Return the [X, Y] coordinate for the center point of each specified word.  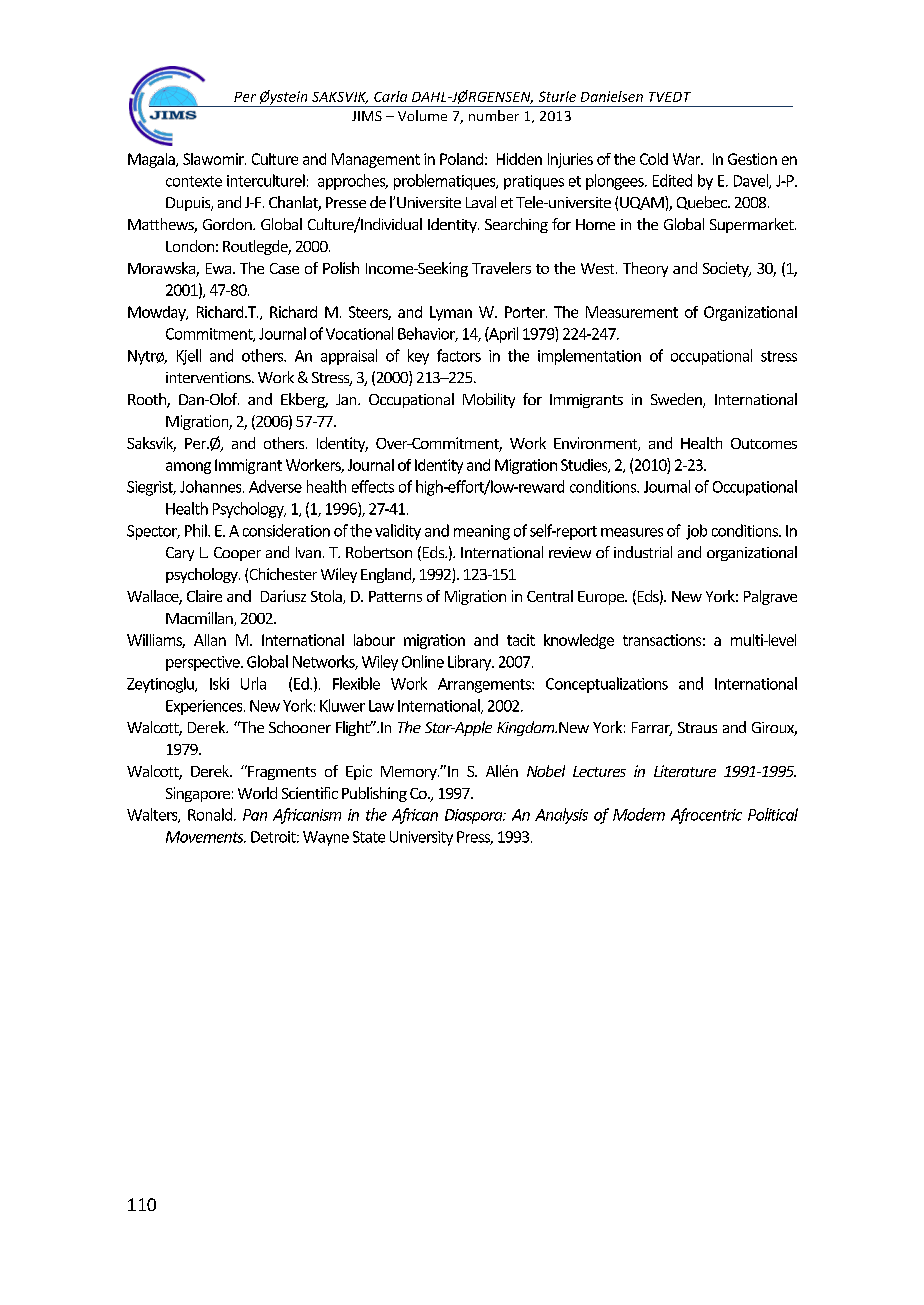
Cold [654, 159]
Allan [210, 640]
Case [284, 268]
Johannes [212, 486]
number [494, 115]
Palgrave [770, 597]
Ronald [210, 814]
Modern [639, 814]
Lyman [451, 313]
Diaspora [475, 816]
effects [373, 486]
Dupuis [189, 204]
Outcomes [764, 443]
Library [471, 663]
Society [727, 269]
